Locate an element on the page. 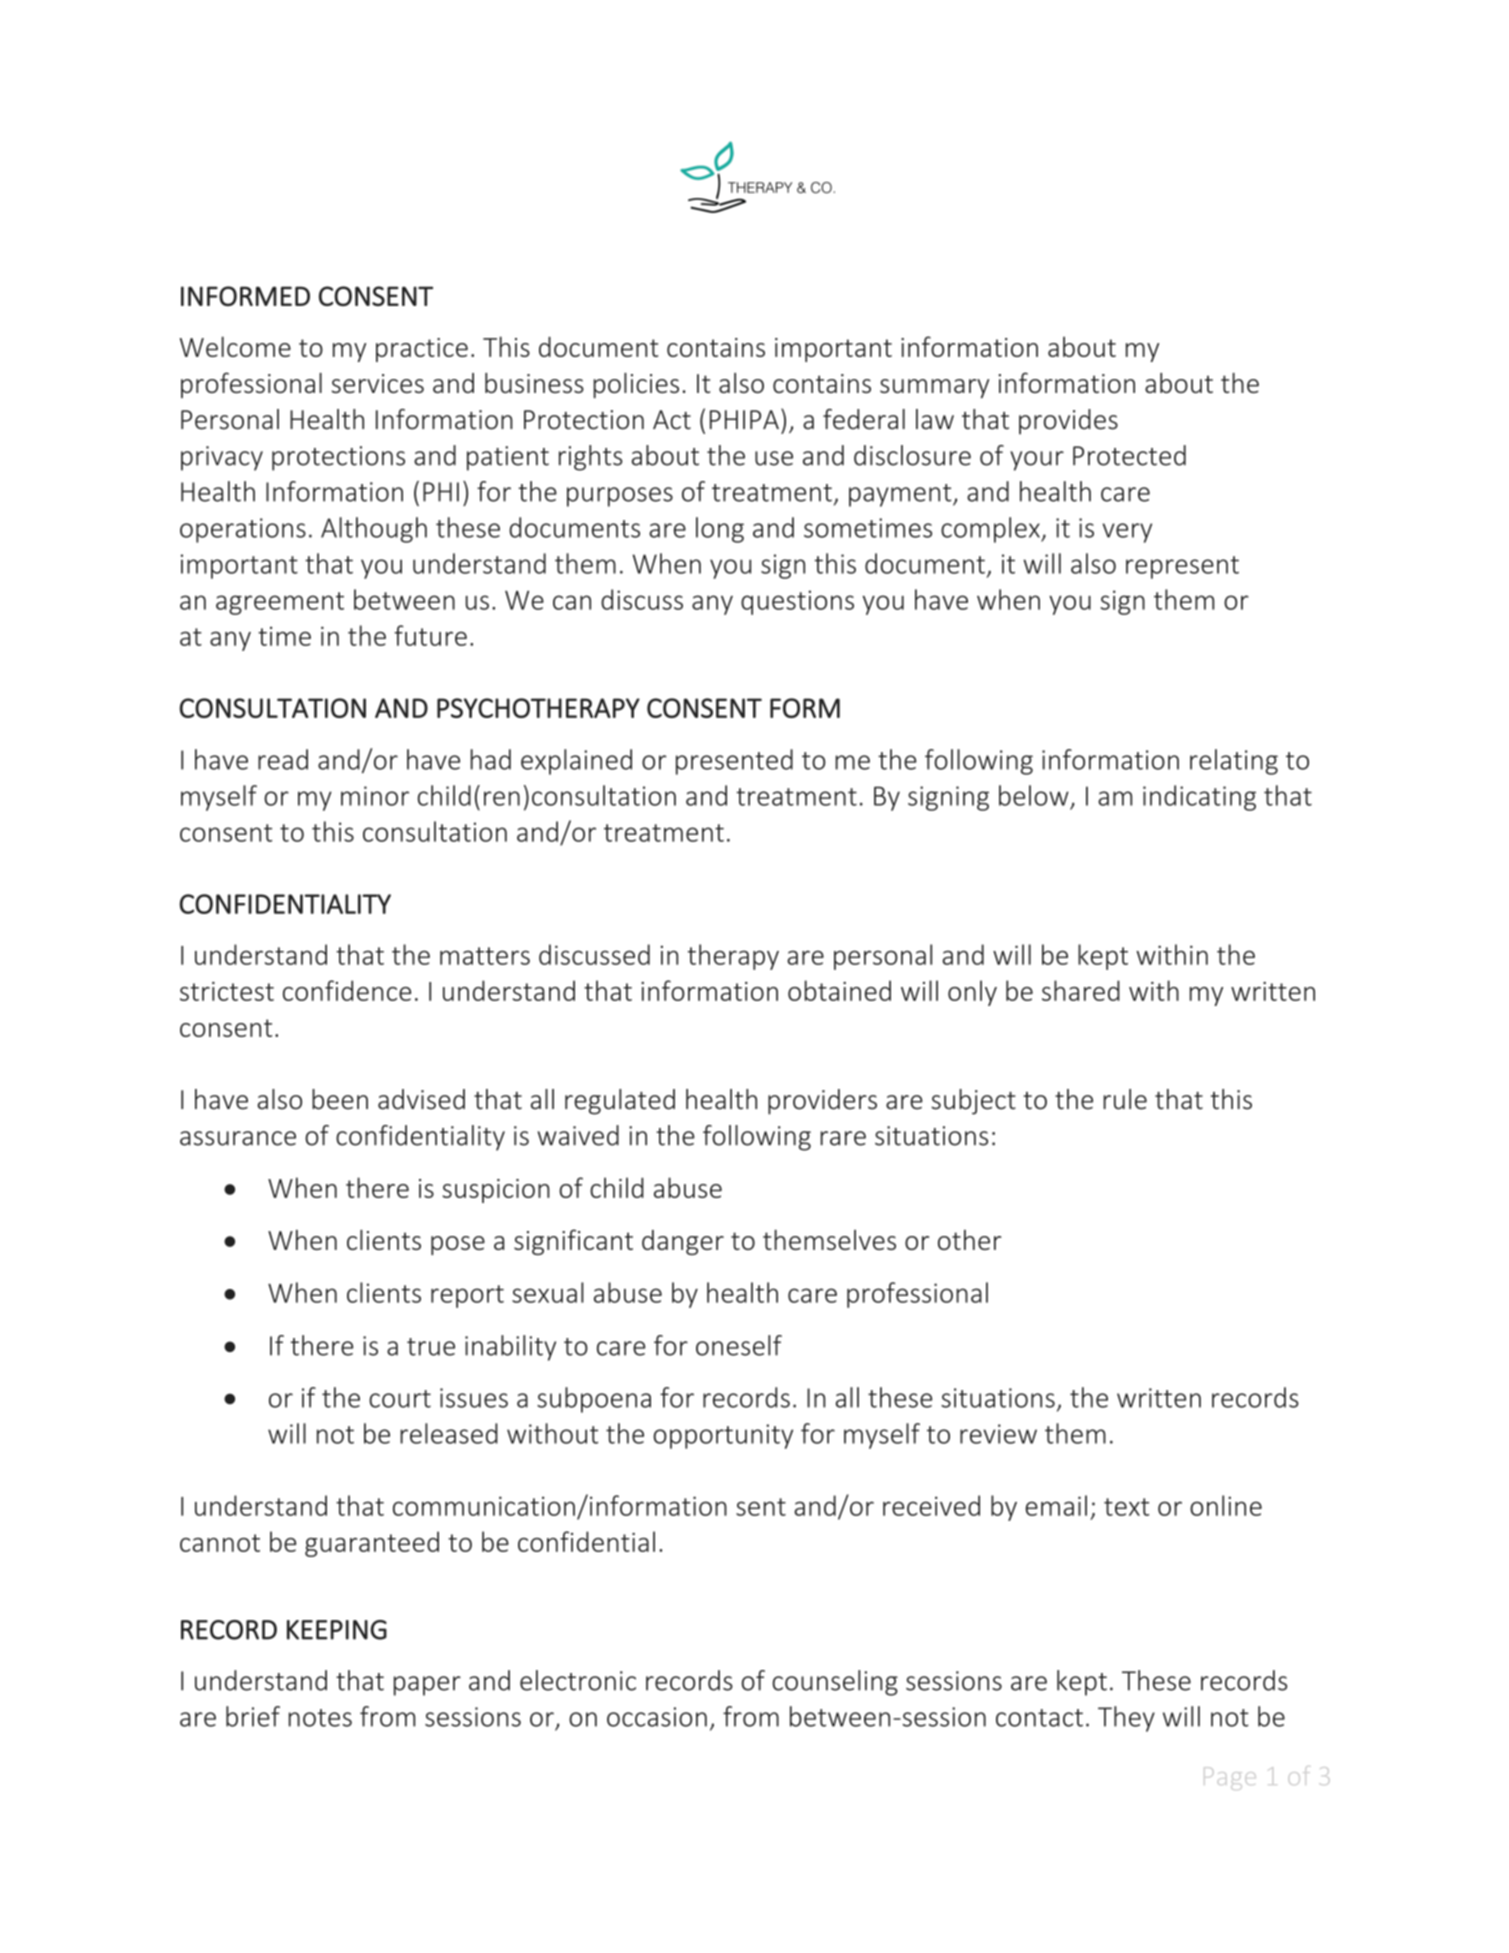 The image size is (1509, 1953). occasion is located at coordinates (657, 1717).
